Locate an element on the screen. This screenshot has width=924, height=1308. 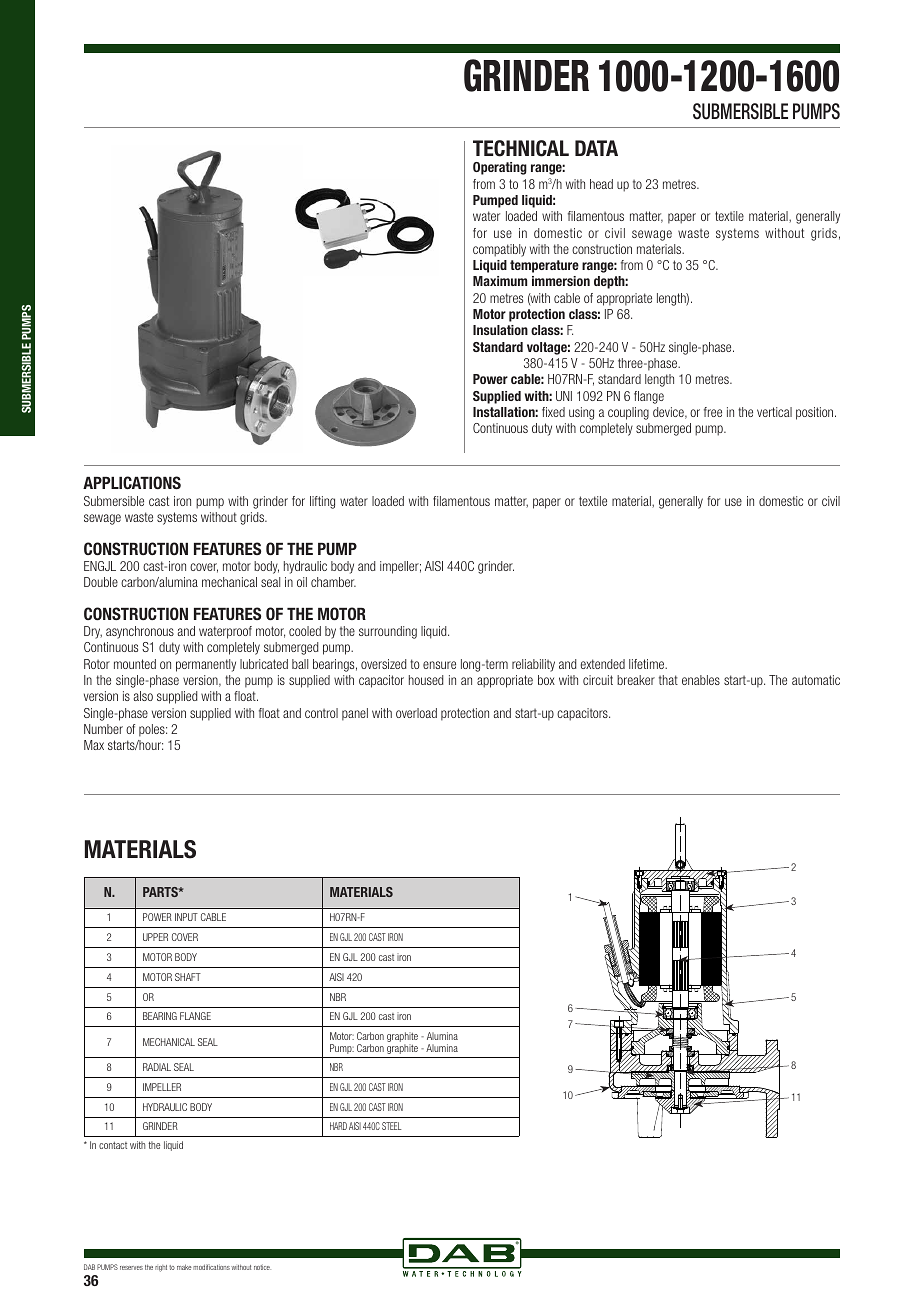
APPLICATIONS is located at coordinates (132, 482).
